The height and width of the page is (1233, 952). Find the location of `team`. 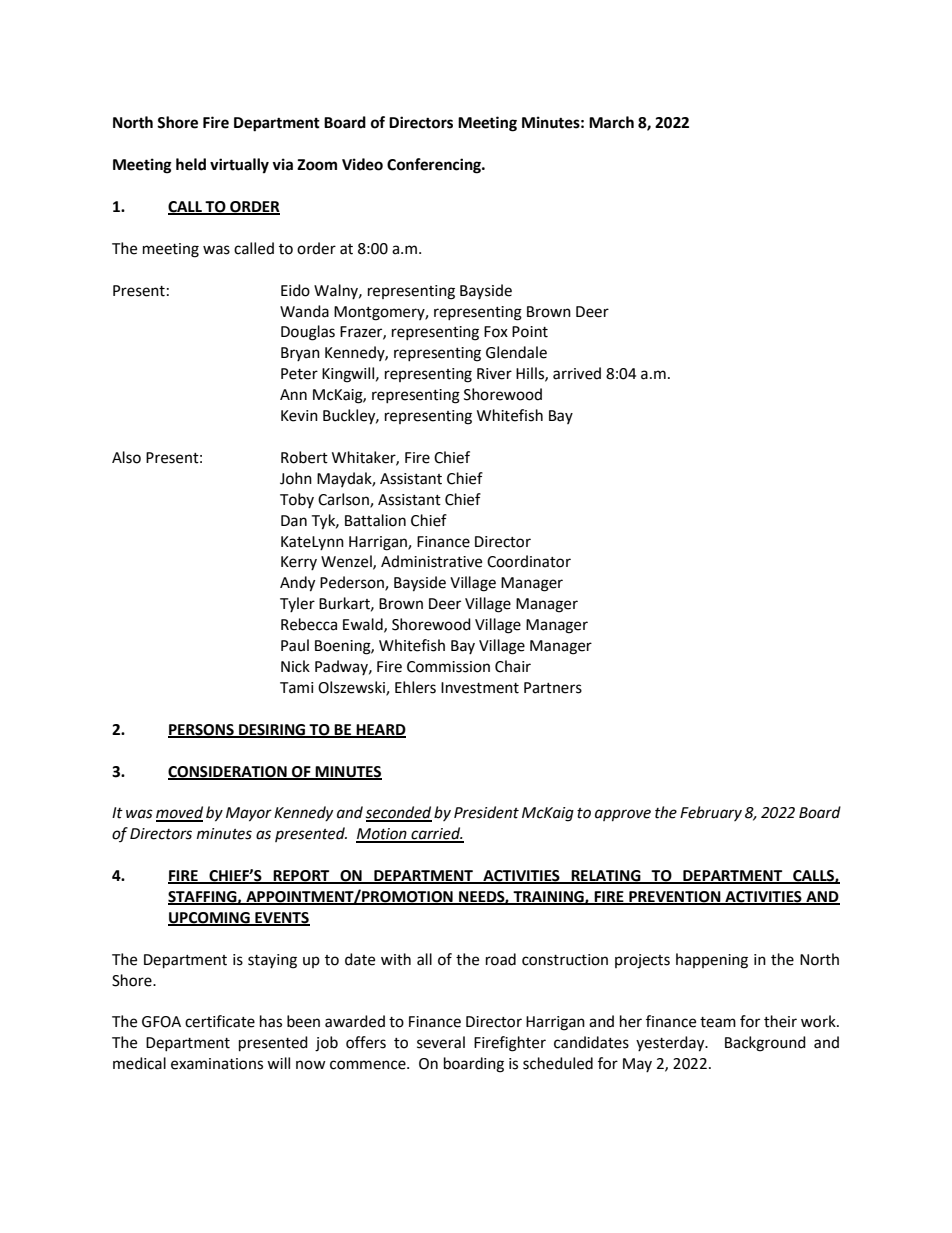

team is located at coordinates (718, 1022).
